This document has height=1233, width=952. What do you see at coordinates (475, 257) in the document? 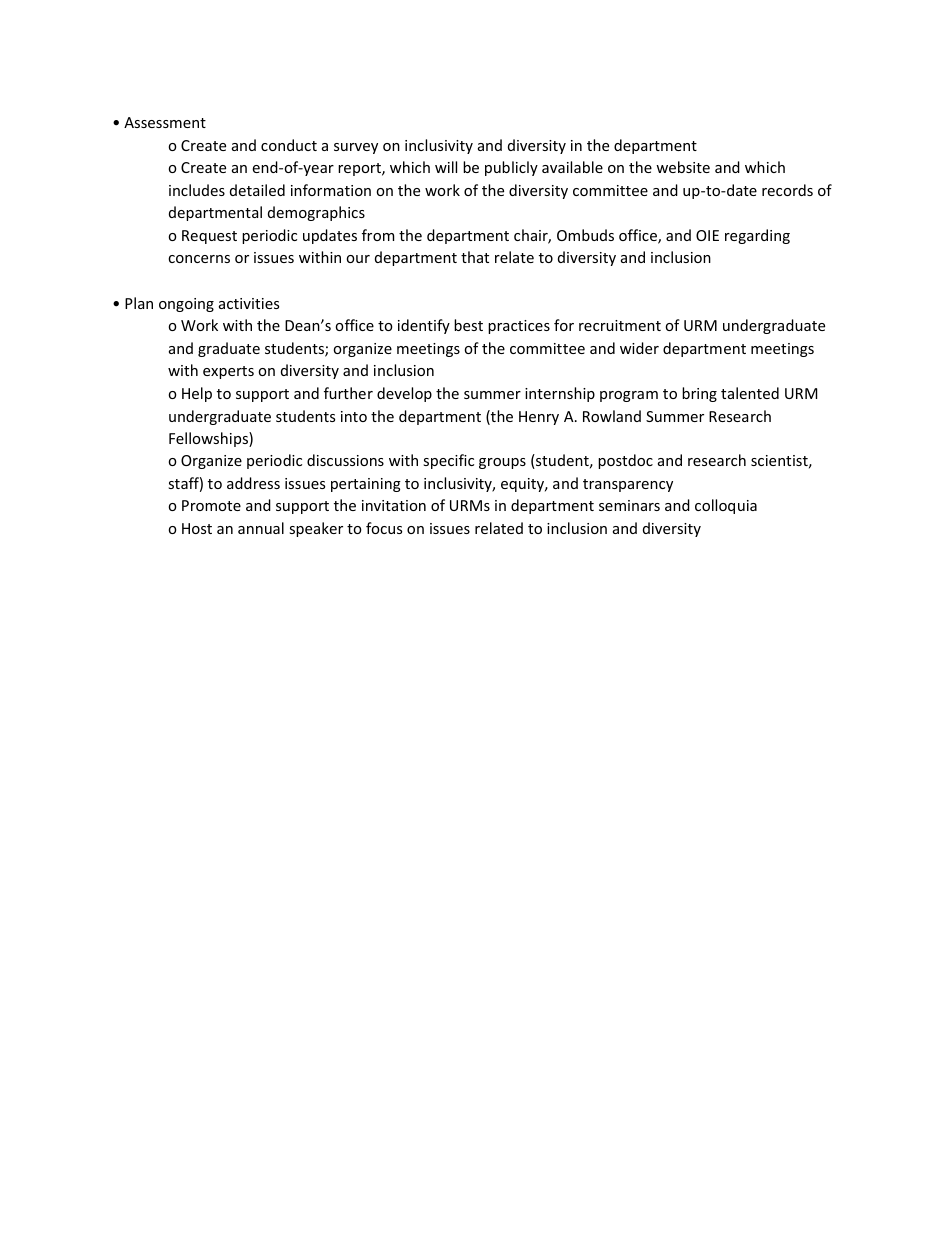
I see `that` at bounding box center [475, 257].
